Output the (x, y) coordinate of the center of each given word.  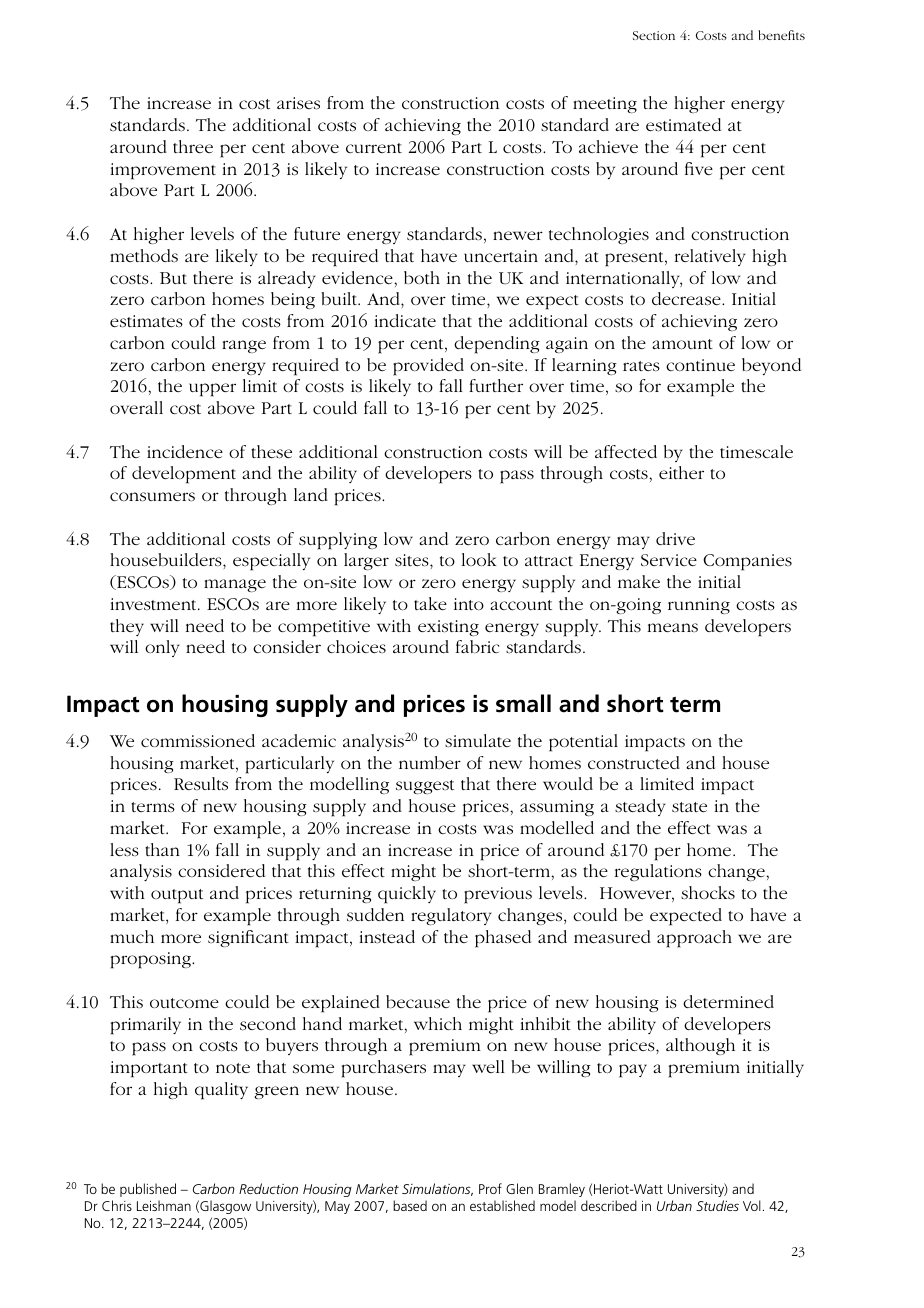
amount (682, 344)
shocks (708, 893)
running (699, 606)
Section (654, 35)
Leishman (164, 1205)
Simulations (437, 1189)
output (177, 896)
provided (428, 367)
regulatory (451, 916)
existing (448, 628)
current (374, 148)
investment (154, 604)
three (193, 146)
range (244, 346)
